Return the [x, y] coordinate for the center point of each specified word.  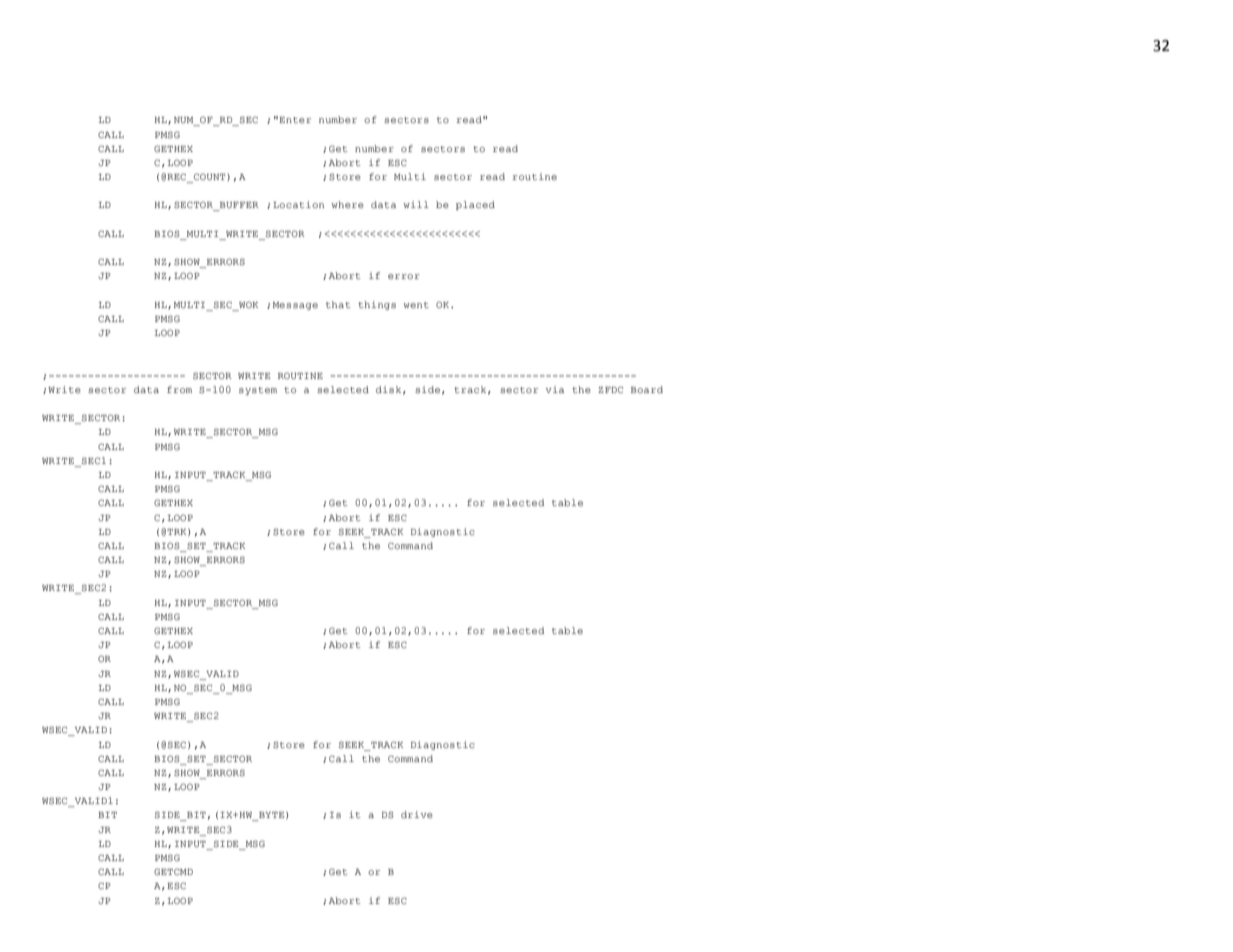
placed [475, 205]
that [338, 304]
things [377, 305]
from [179, 389]
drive [417, 814]
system [258, 391]
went [416, 305]
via [555, 389]
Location [298, 204]
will [416, 204]
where [348, 204]
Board [647, 389]
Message [295, 306]
